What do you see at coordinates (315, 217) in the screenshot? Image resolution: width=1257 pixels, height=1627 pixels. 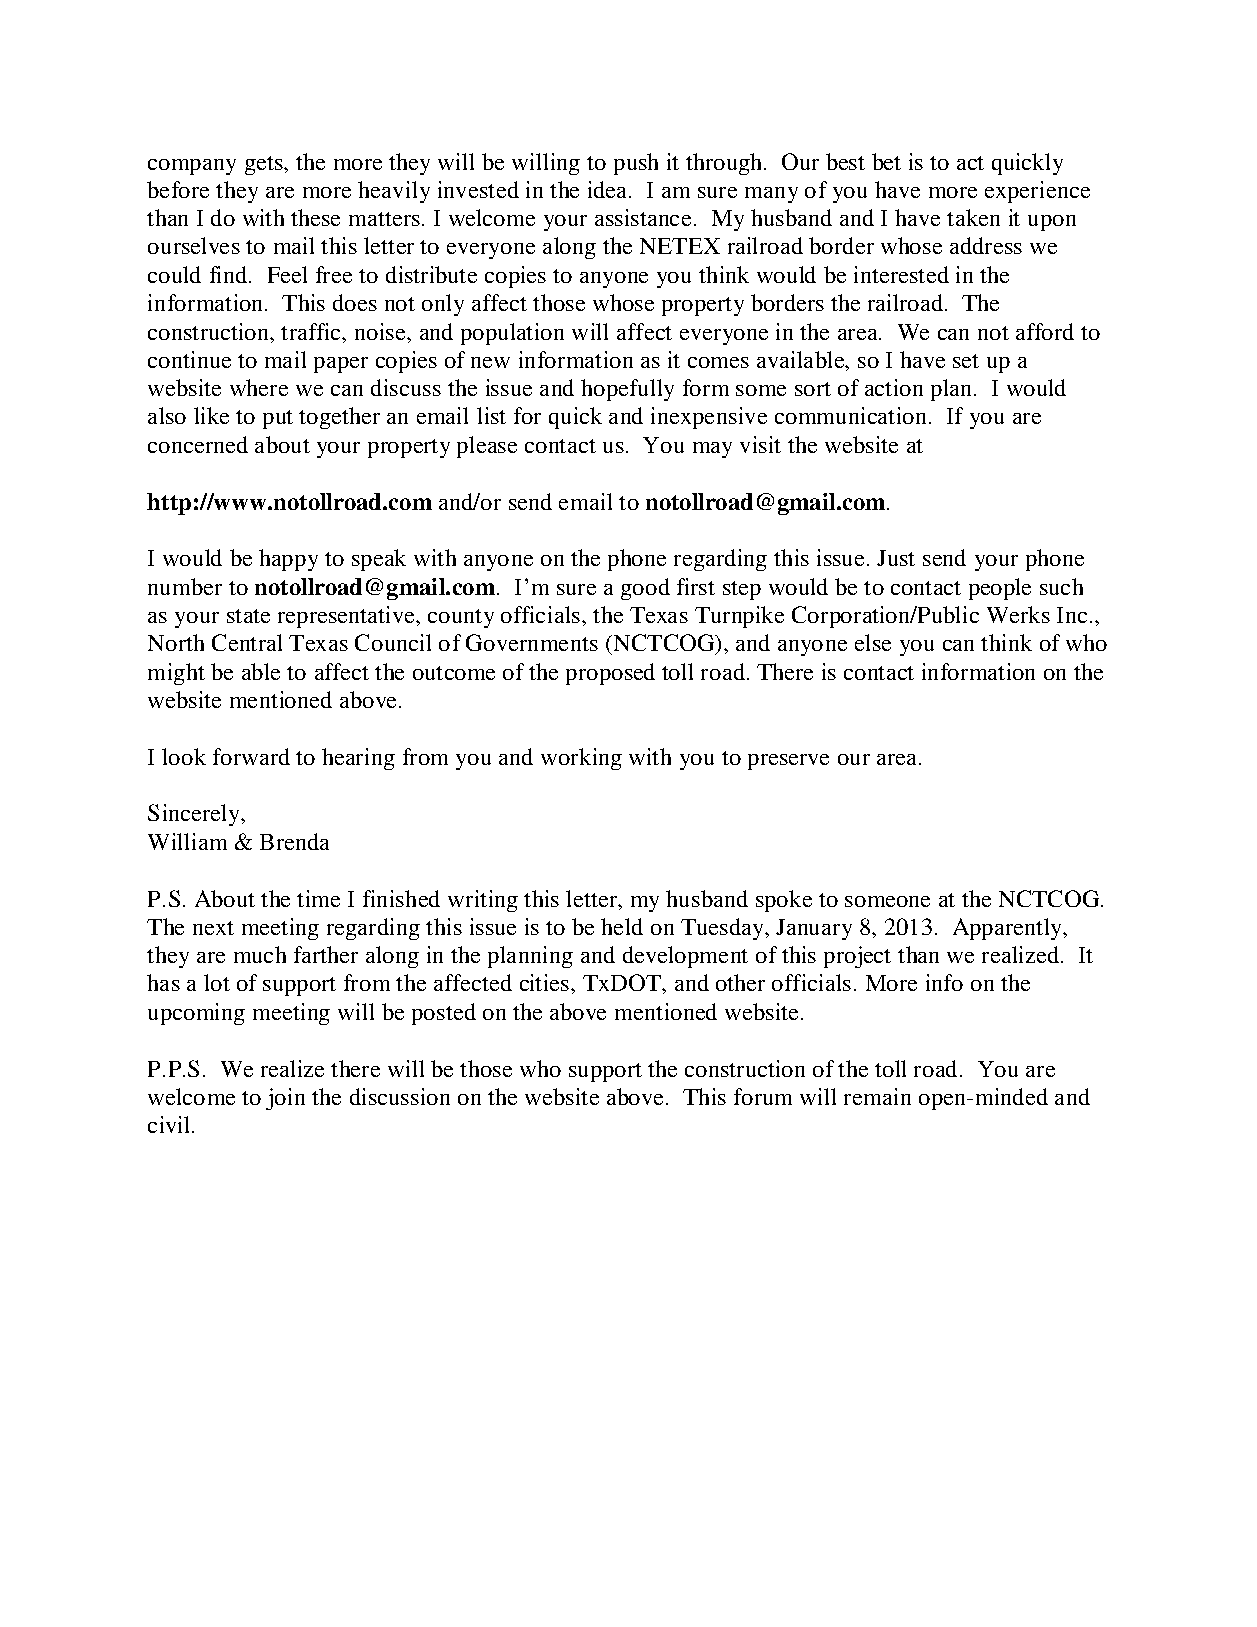 I see `these` at bounding box center [315, 217].
